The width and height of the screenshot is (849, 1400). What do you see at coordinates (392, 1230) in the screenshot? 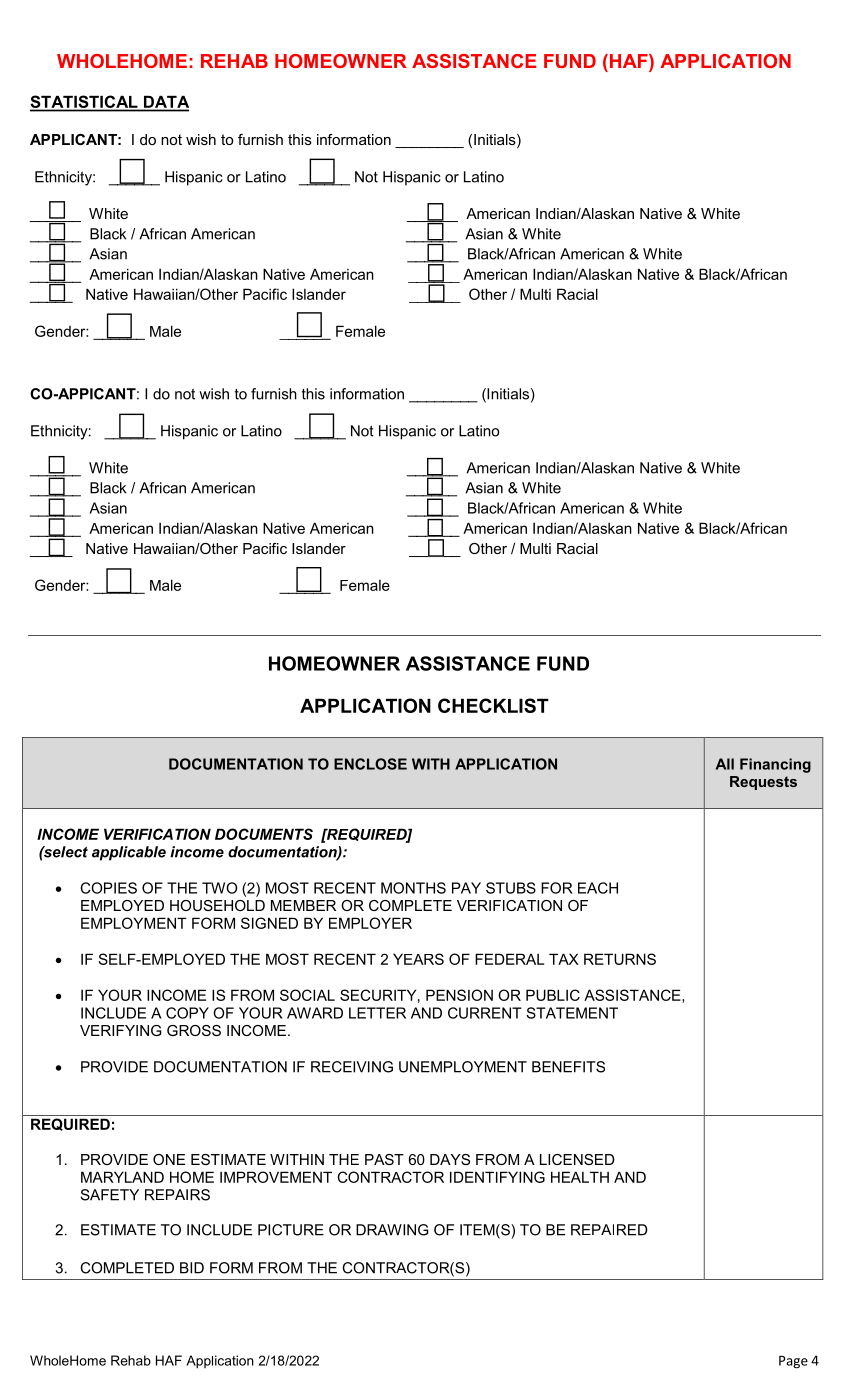
I see `DRAWING` at bounding box center [392, 1230].
